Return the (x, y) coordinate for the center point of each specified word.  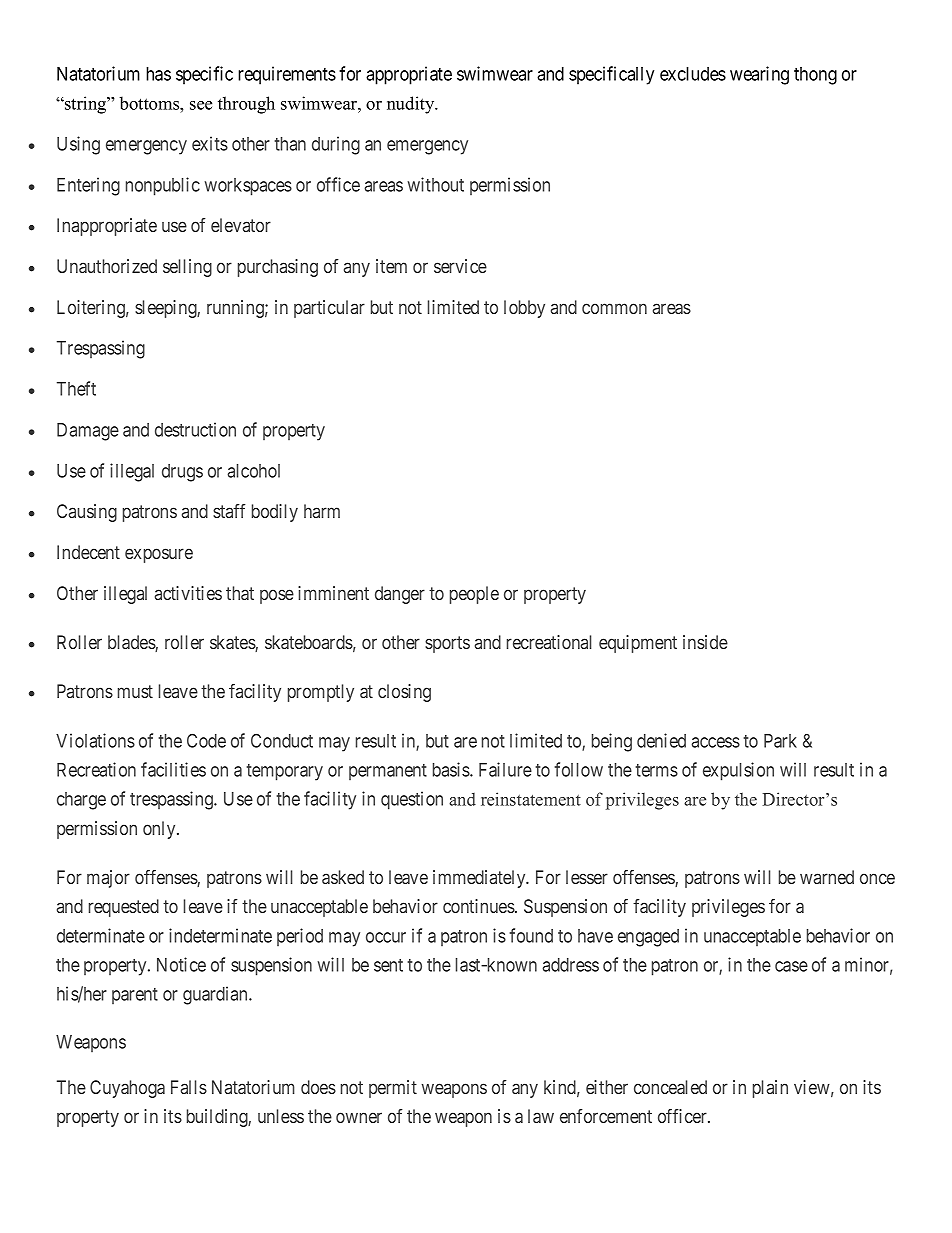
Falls (189, 1087)
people (474, 595)
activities (188, 593)
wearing (759, 75)
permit (393, 1089)
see (201, 105)
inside (705, 642)
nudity (412, 105)
